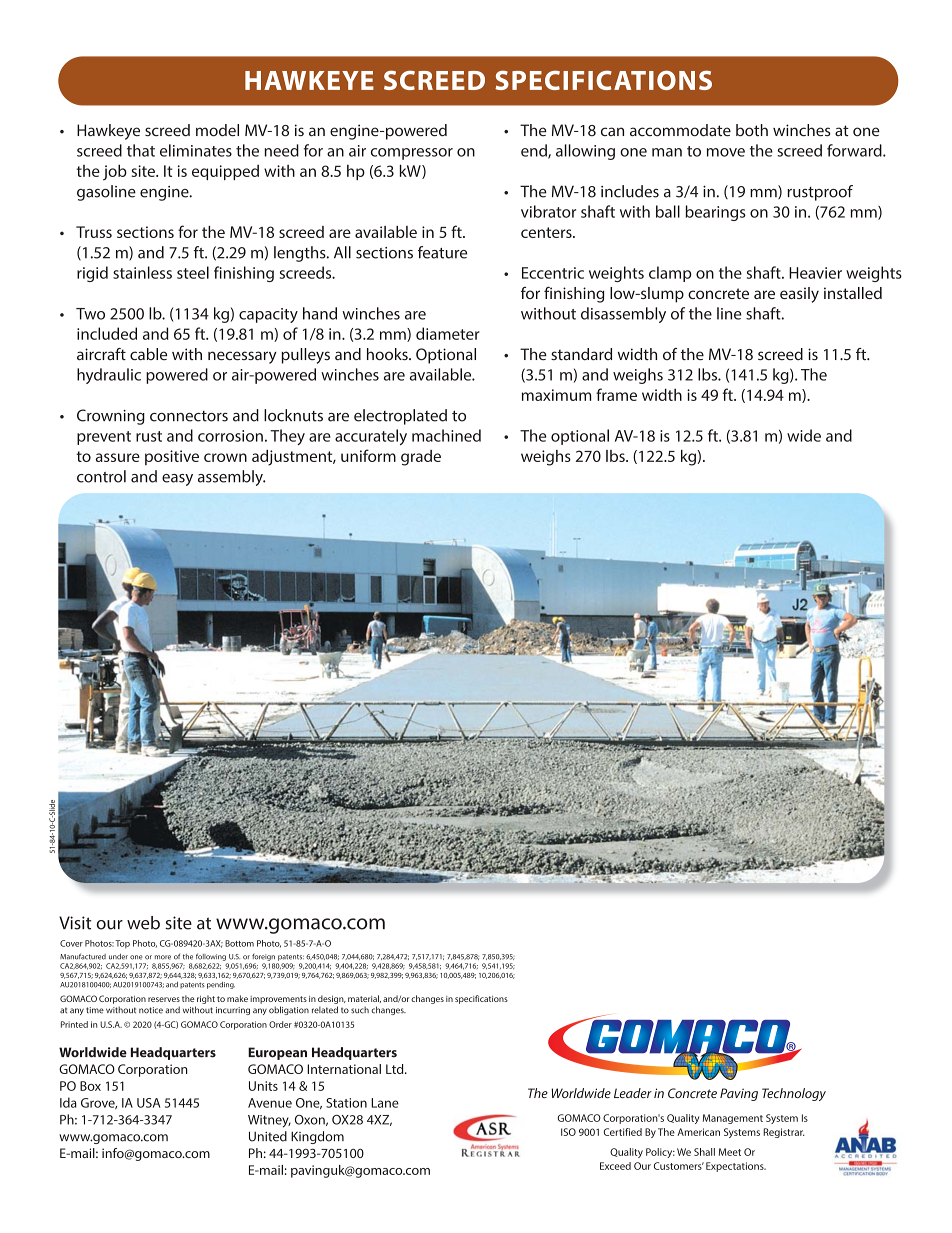  I want to click on Technology, so click(794, 1094).
